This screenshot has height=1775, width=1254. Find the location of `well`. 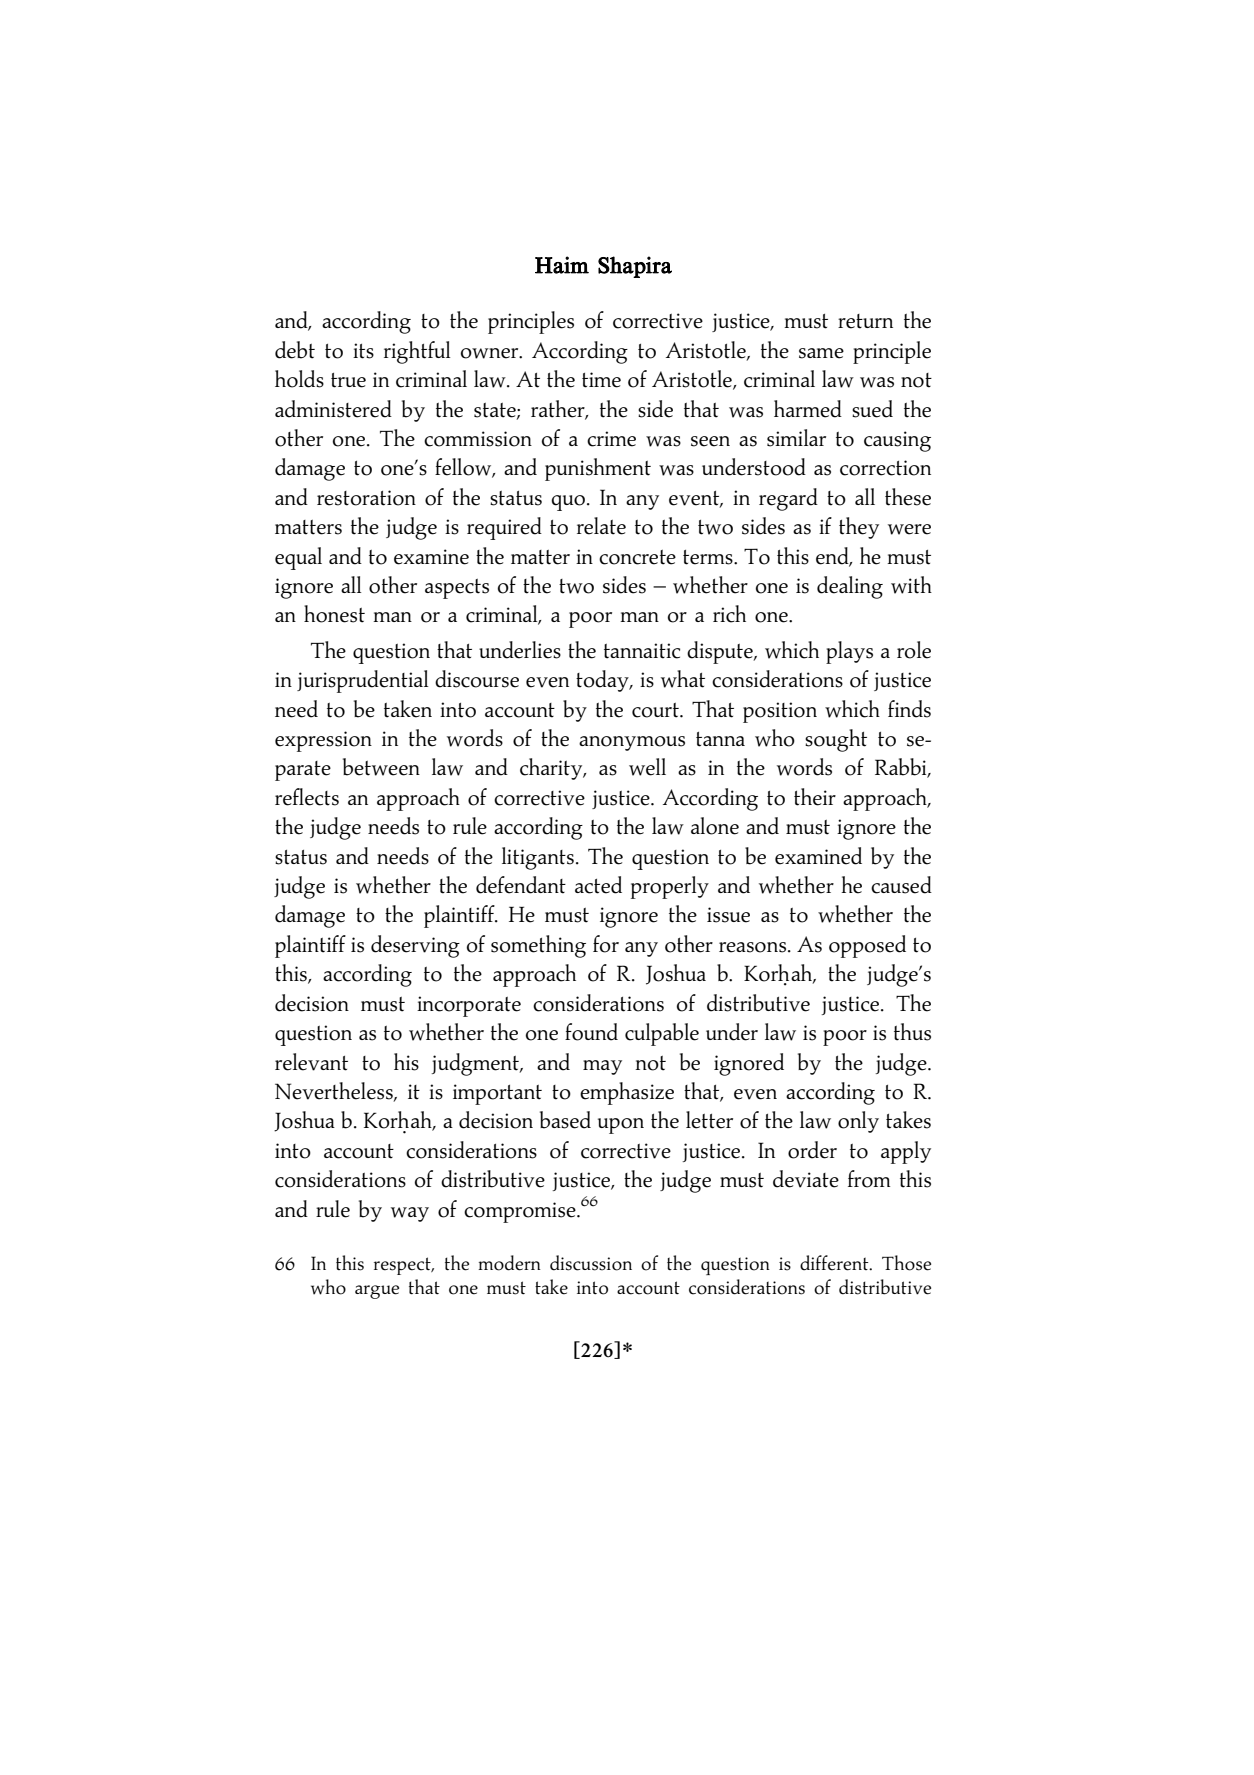

well is located at coordinates (647, 767).
